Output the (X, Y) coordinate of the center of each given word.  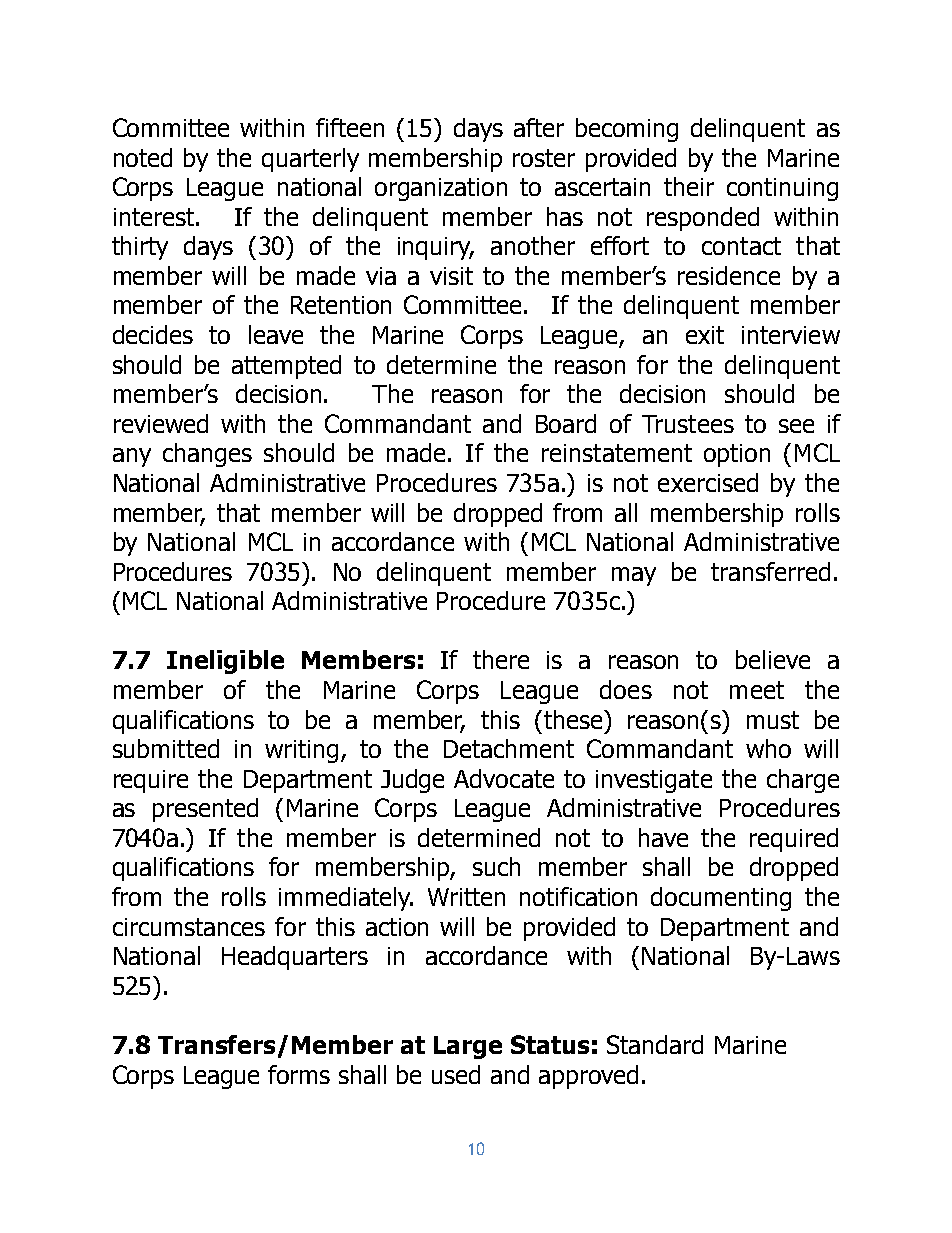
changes (207, 455)
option (737, 455)
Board (566, 423)
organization (441, 189)
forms (299, 1074)
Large (468, 1047)
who (768, 748)
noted (143, 157)
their (689, 186)
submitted (166, 748)
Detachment (509, 748)
